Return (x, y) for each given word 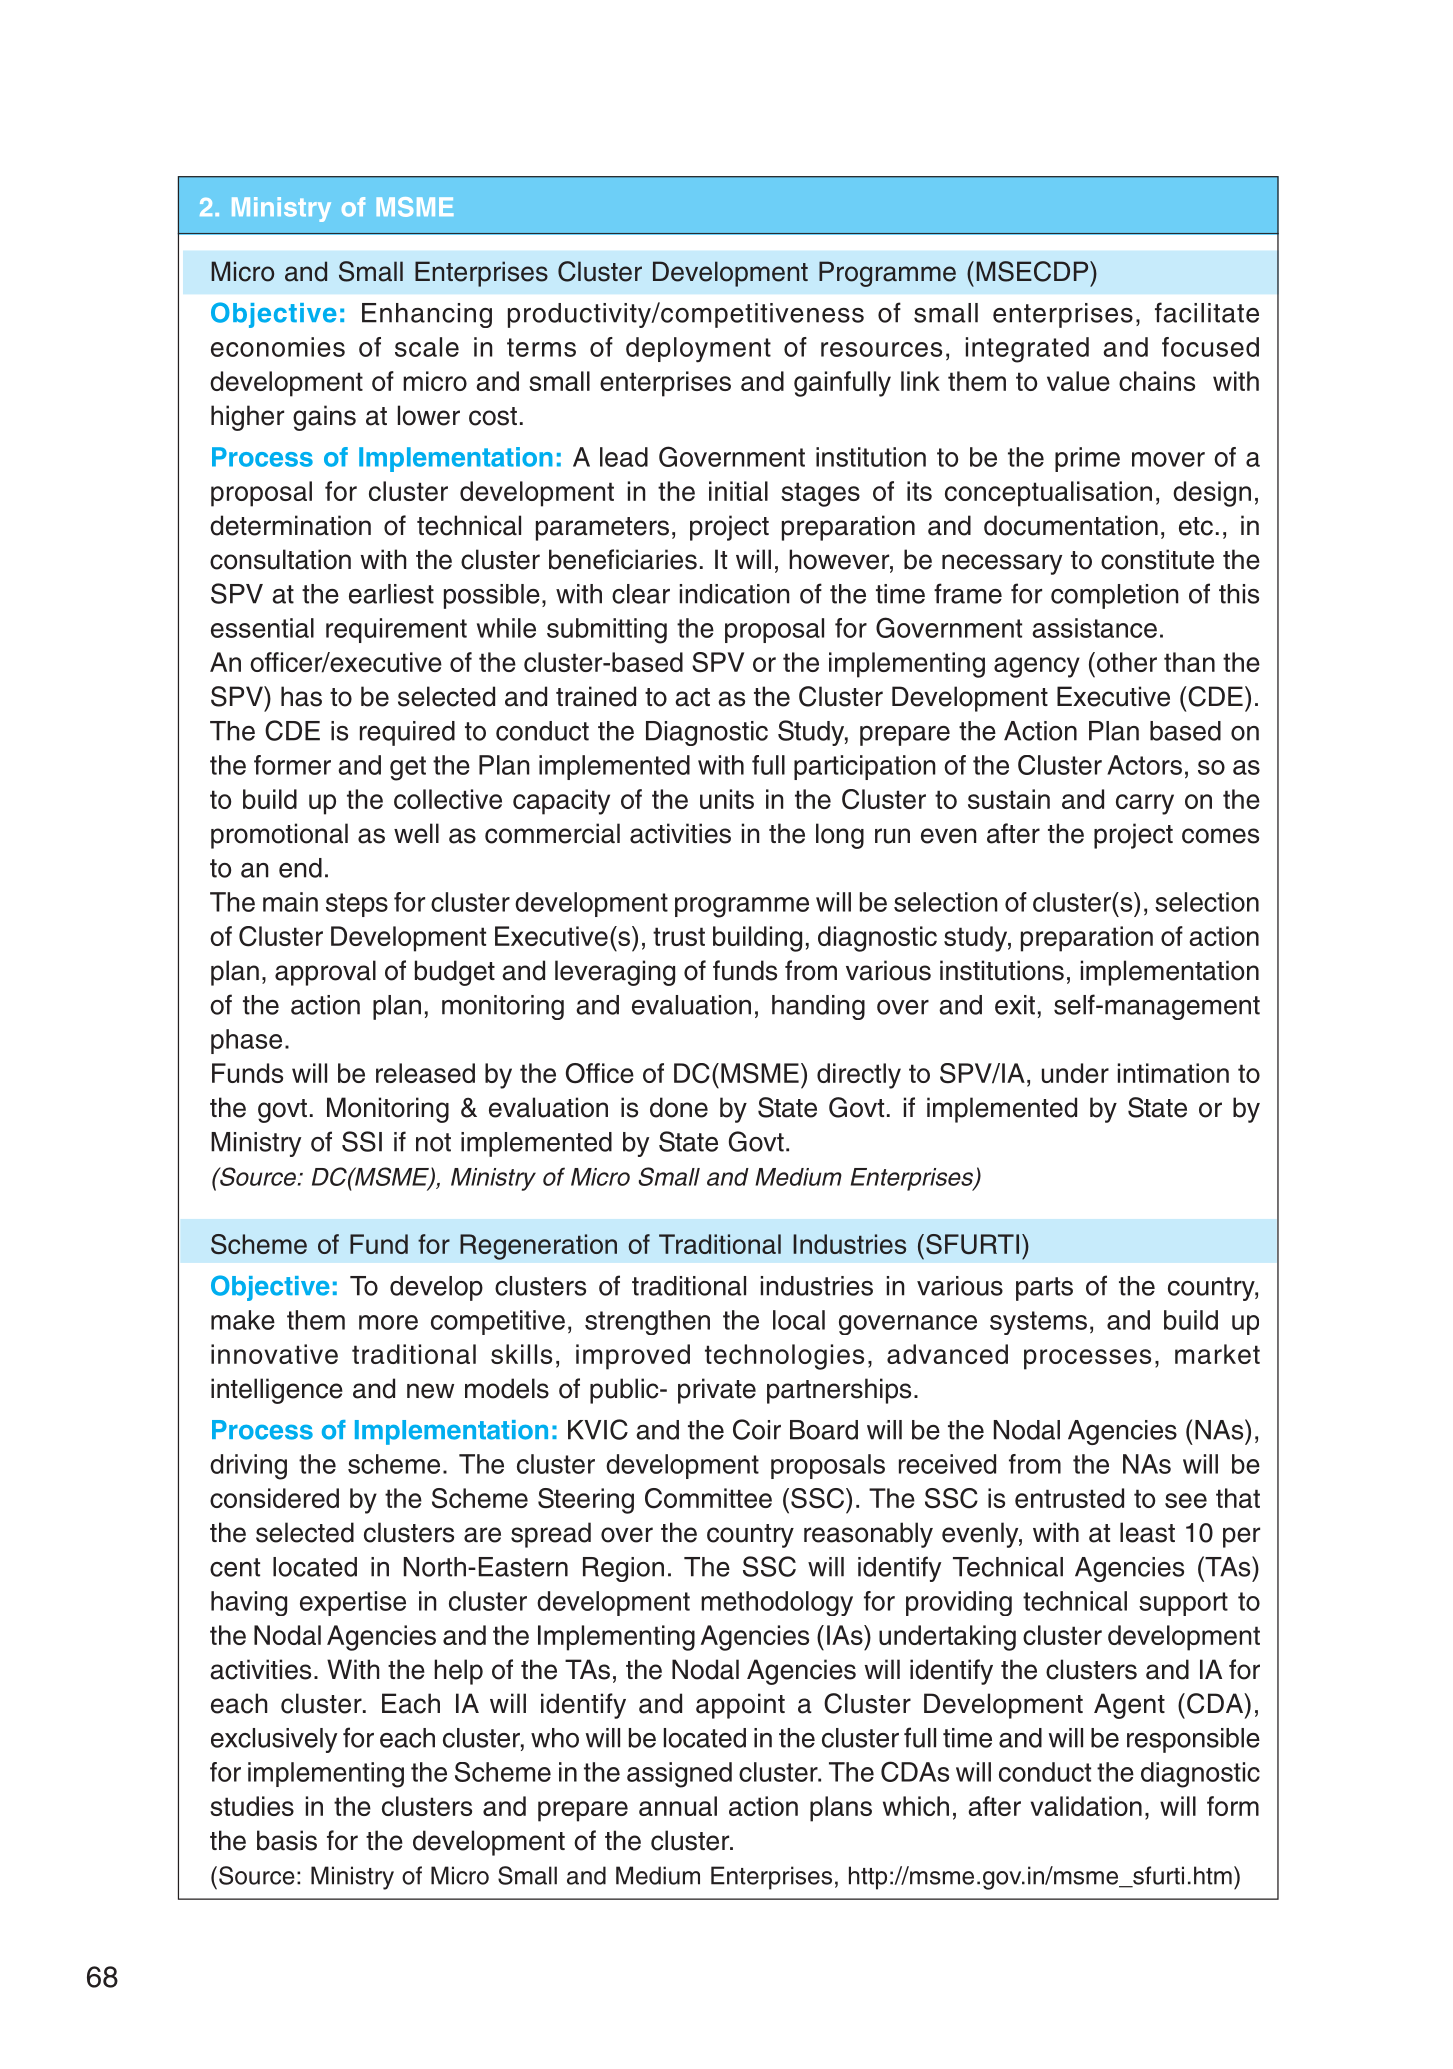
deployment (698, 350)
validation (1086, 1806)
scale (427, 347)
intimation (1173, 1073)
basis (287, 1840)
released (425, 1073)
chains (1157, 381)
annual (678, 1806)
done (679, 1107)
